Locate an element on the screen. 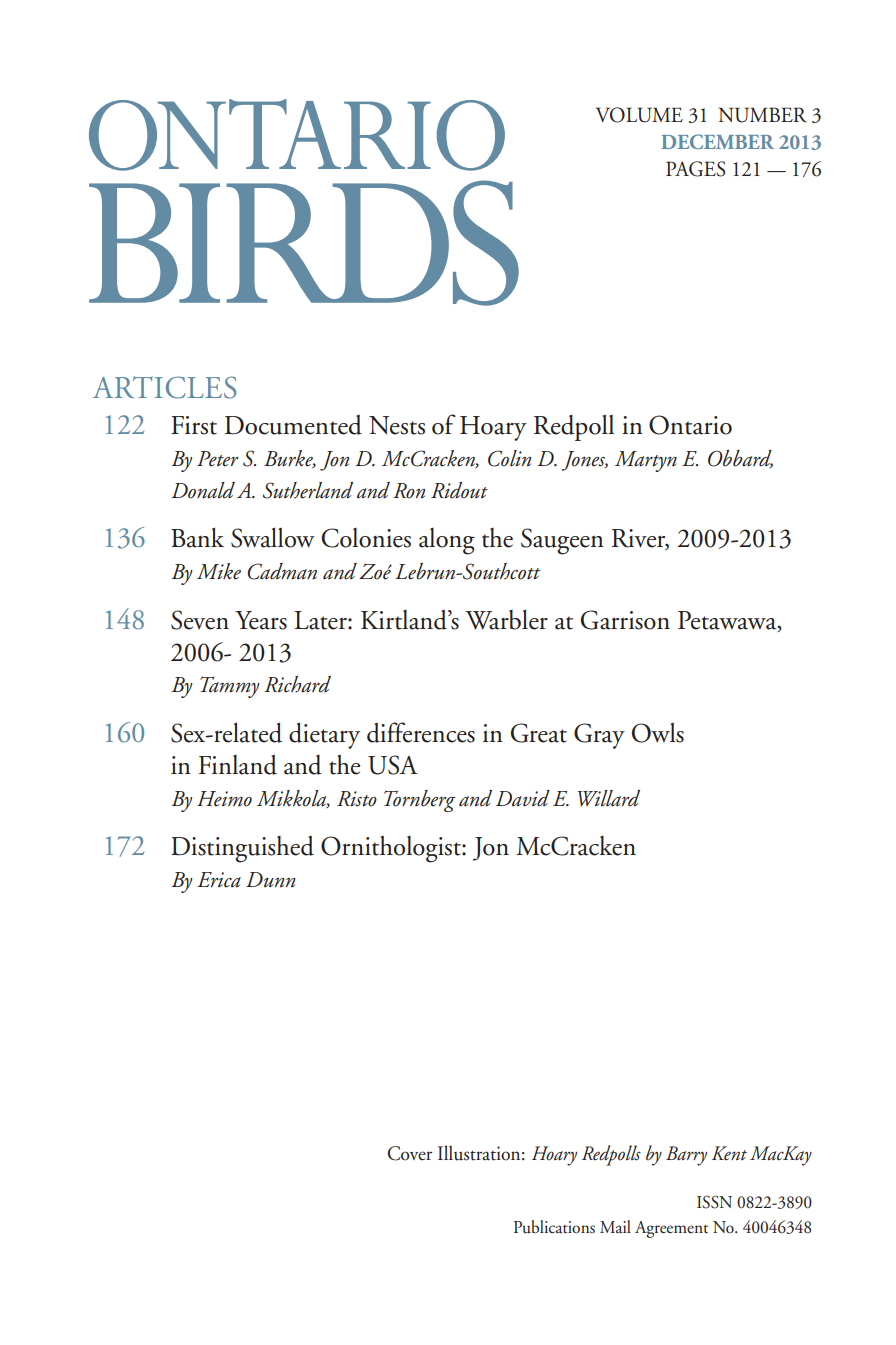 The width and height of the screenshot is (896, 1345). BIRDS is located at coordinates (304, 243).
